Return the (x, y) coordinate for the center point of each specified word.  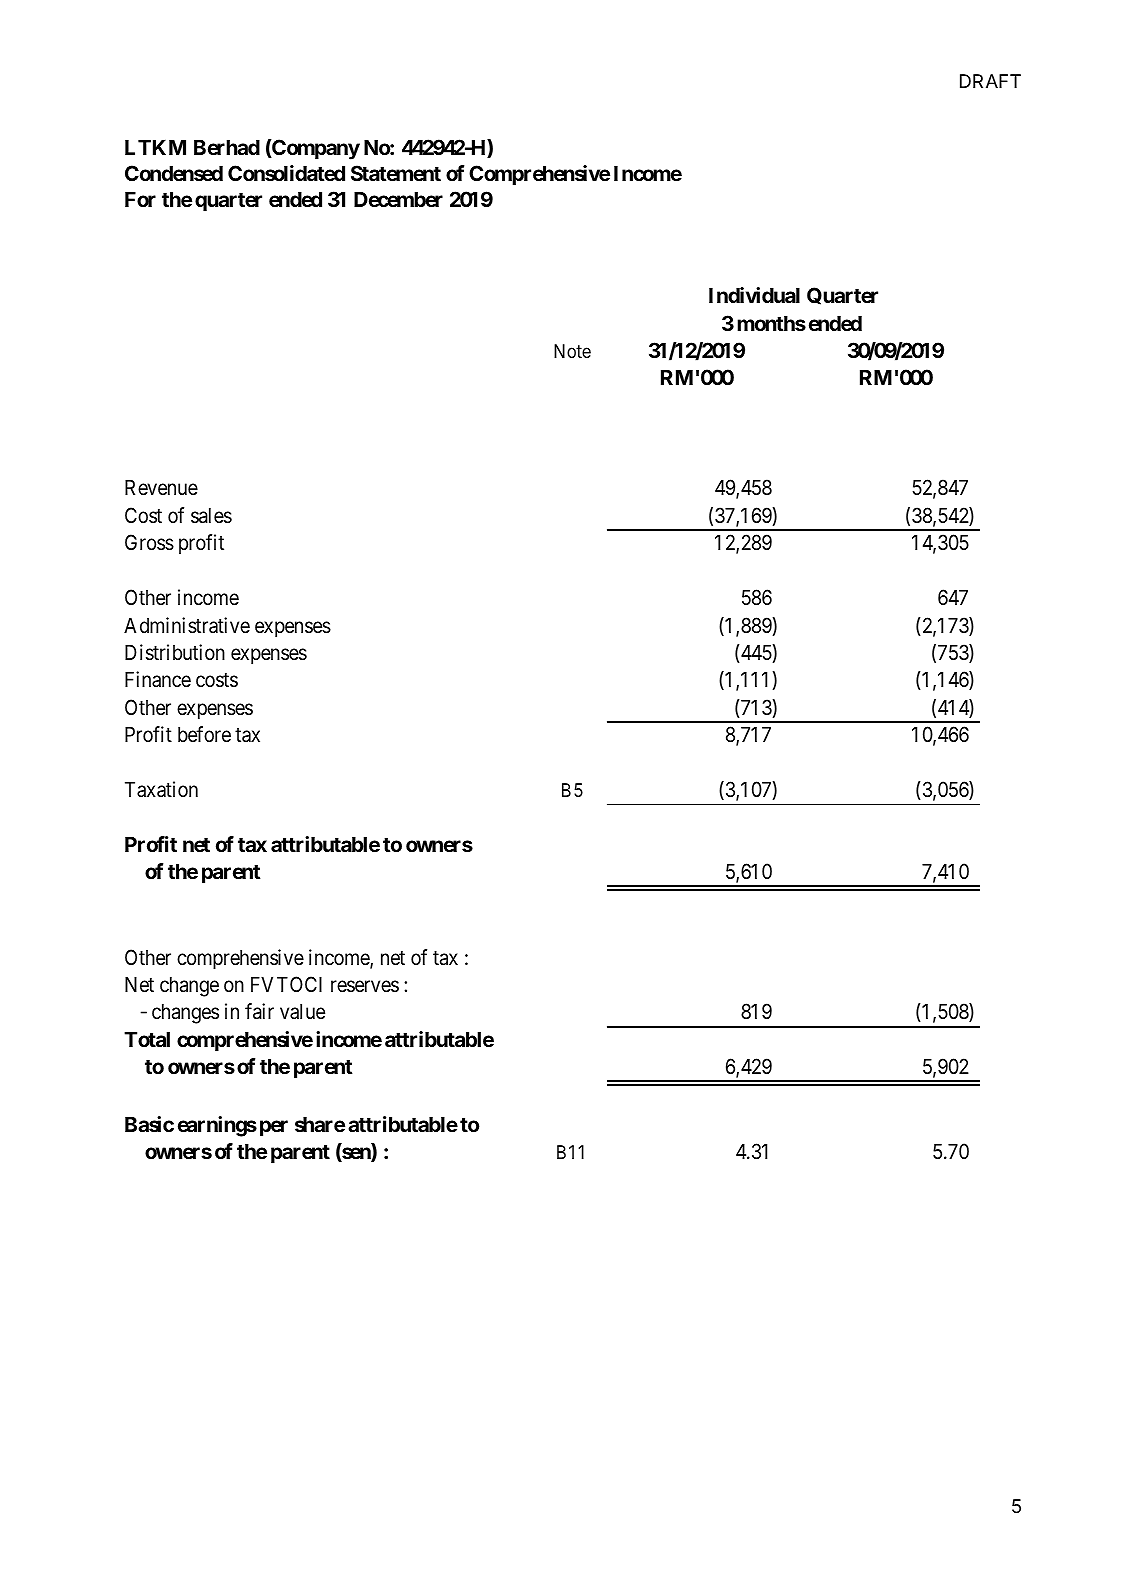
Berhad (227, 147)
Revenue (161, 488)
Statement (396, 173)
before (204, 734)
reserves (365, 986)
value (302, 1012)
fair (259, 1011)
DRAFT (990, 81)
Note (572, 351)
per (274, 1128)
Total (147, 1039)
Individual (754, 295)
